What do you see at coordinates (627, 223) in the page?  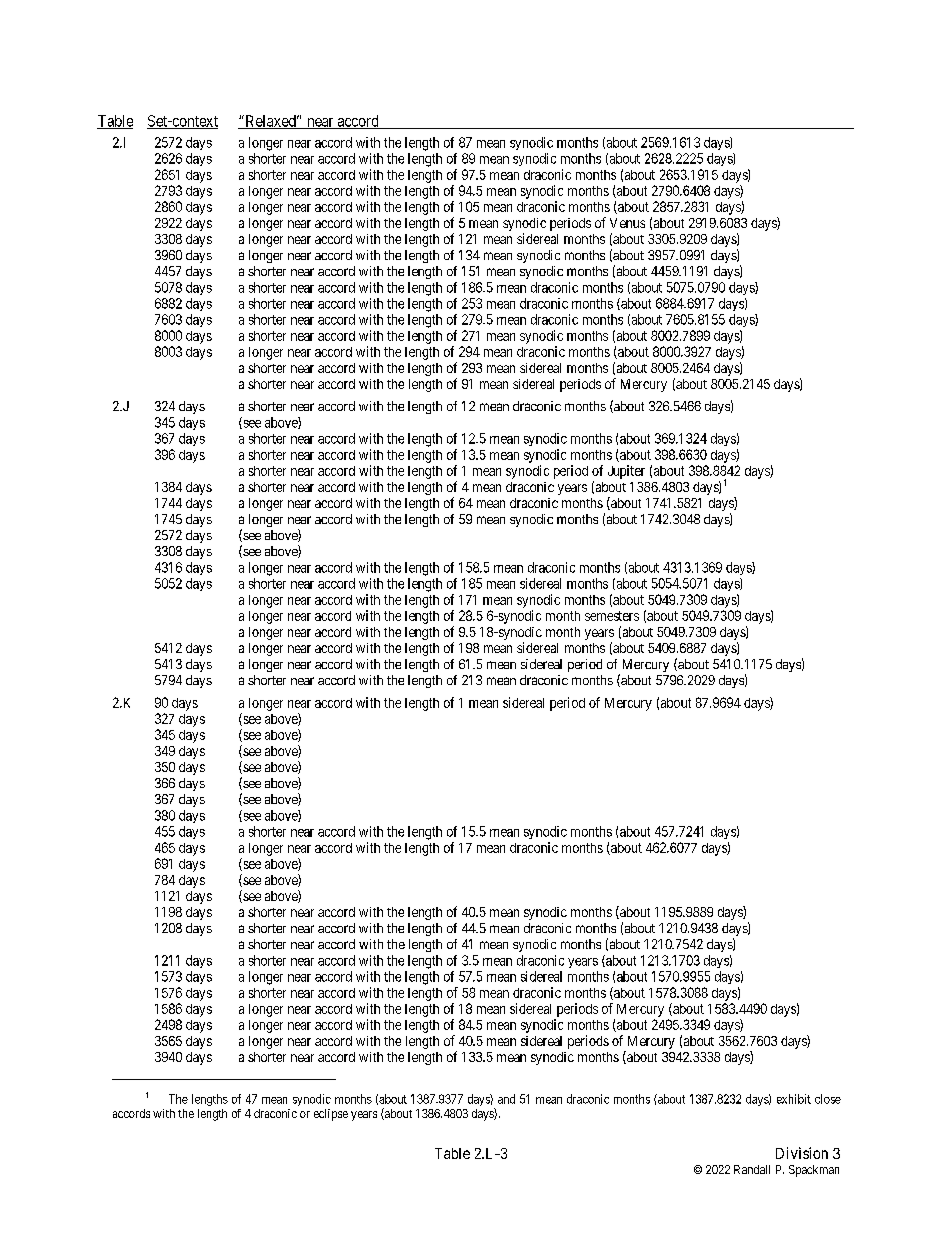 I see `Venus` at bounding box center [627, 223].
